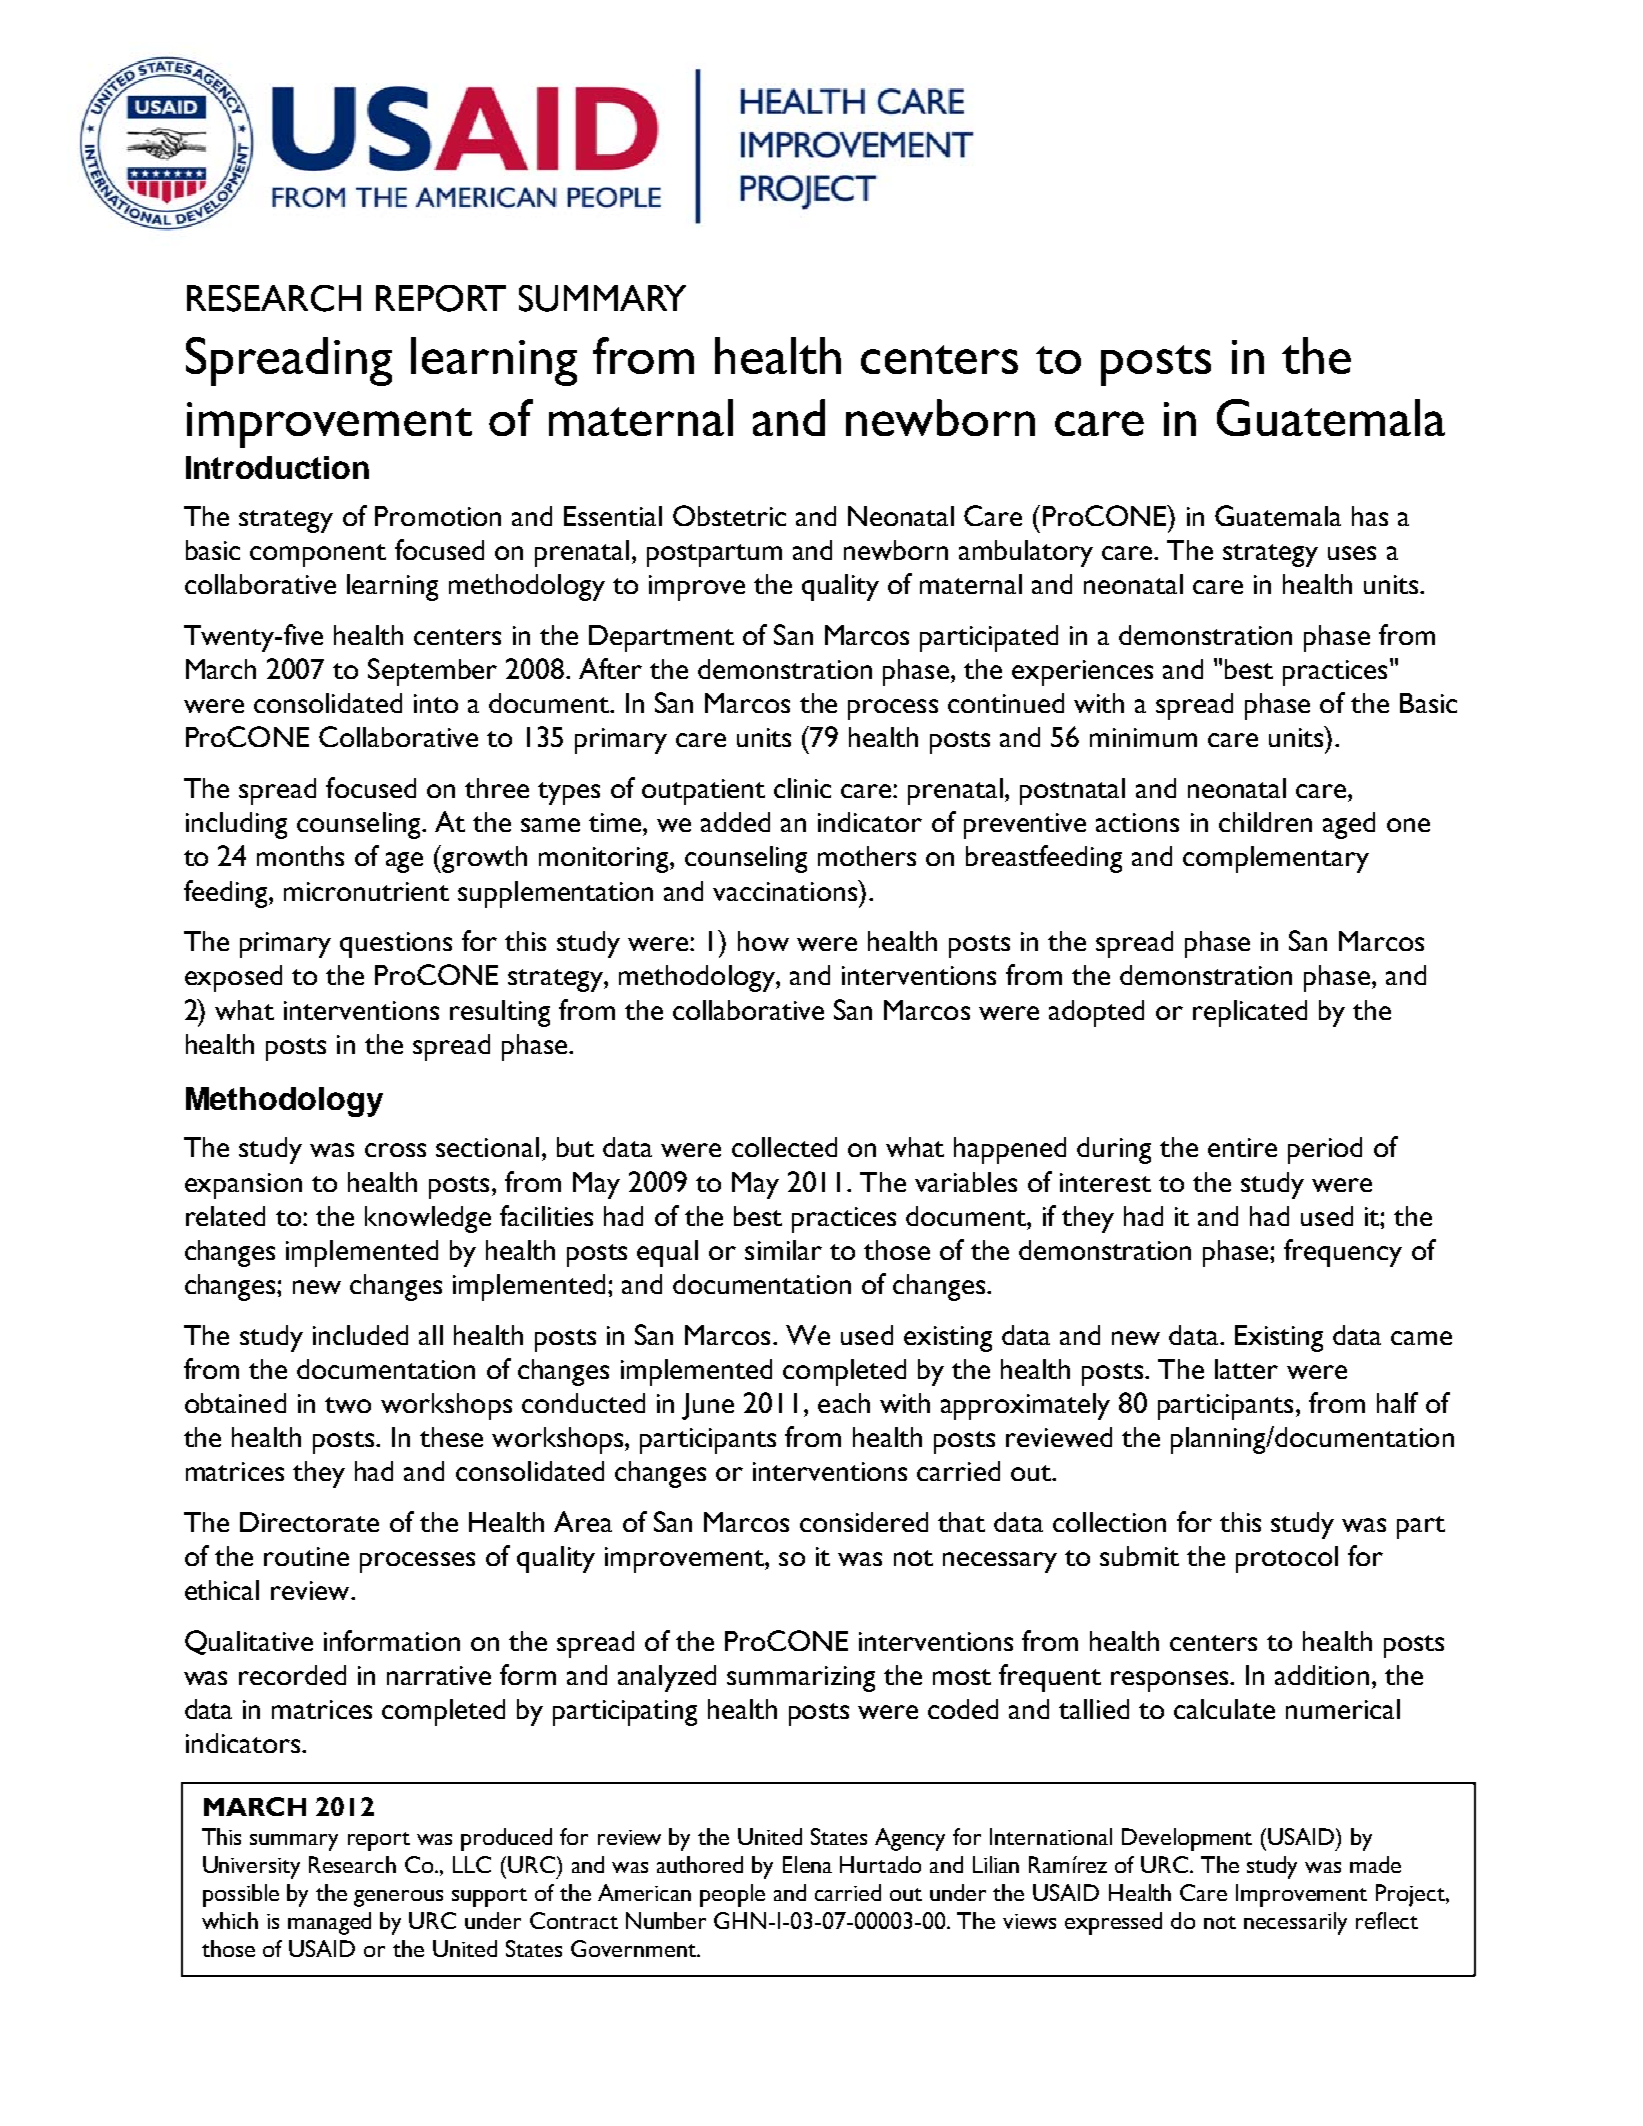 This image has height=2126, width=1643. I want to click on Promotion, so click(438, 516).
